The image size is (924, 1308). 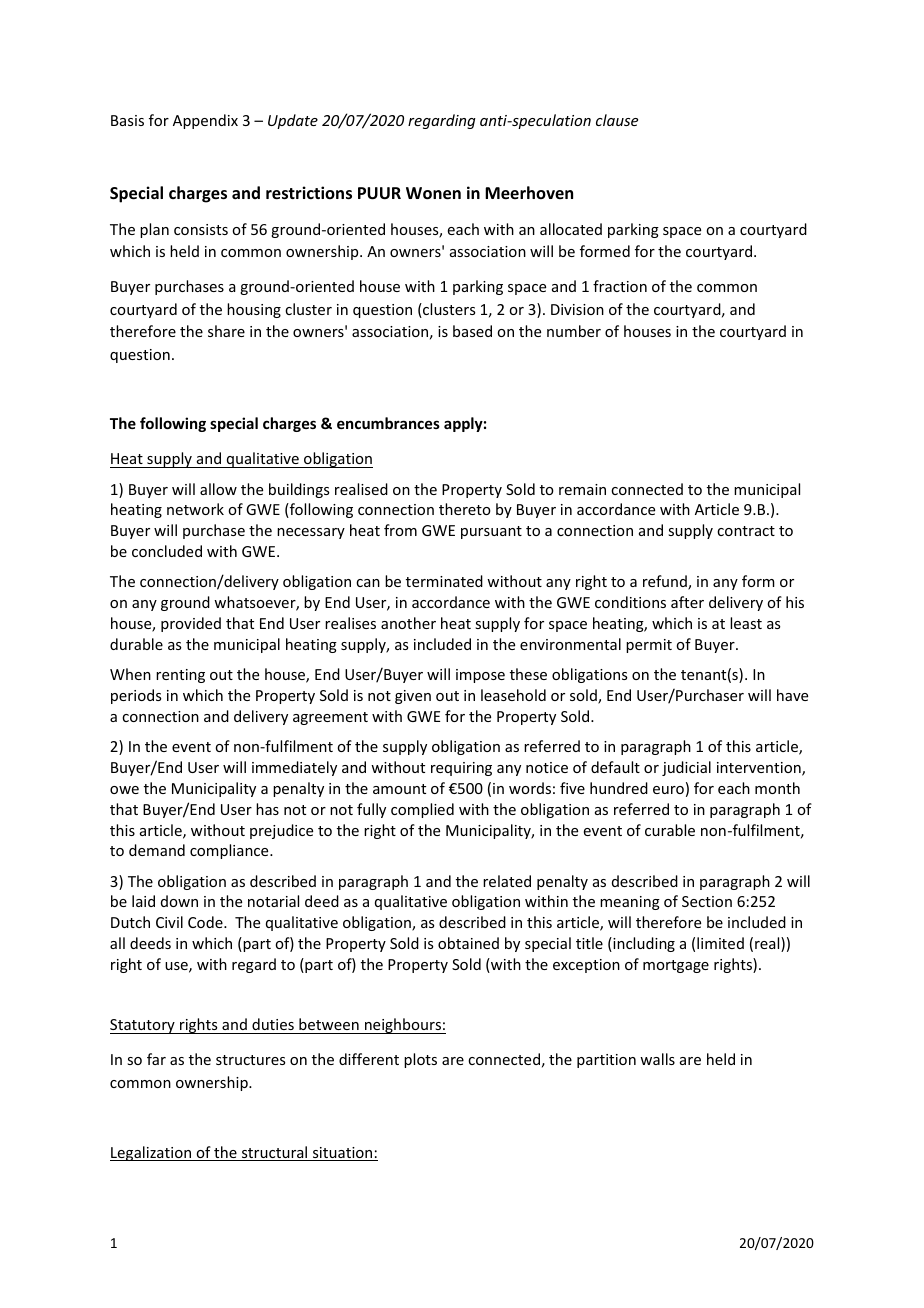 What do you see at coordinates (152, 1153) in the screenshot?
I see `Legalization` at bounding box center [152, 1153].
